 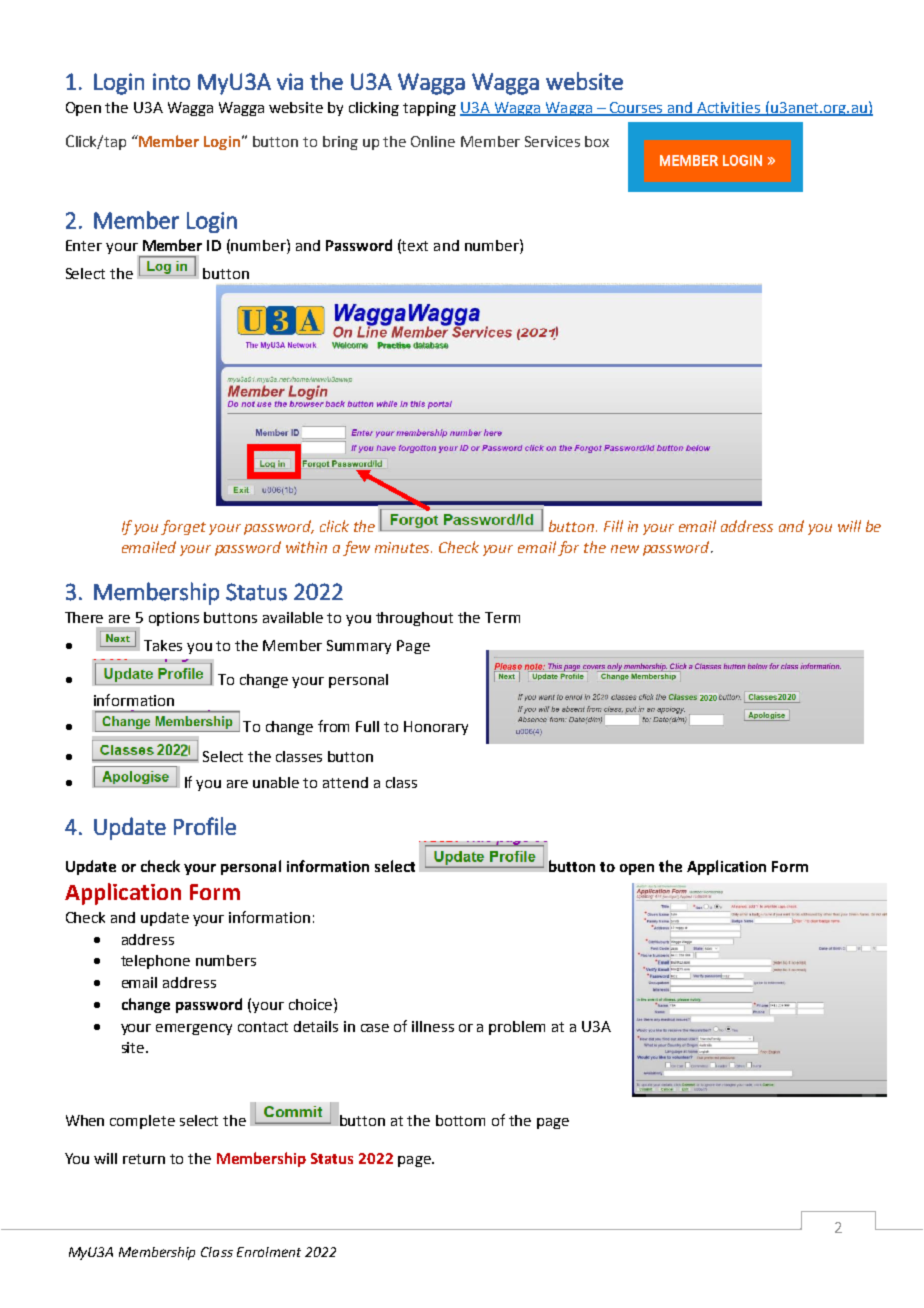 I want to click on into, so click(x=171, y=81).
